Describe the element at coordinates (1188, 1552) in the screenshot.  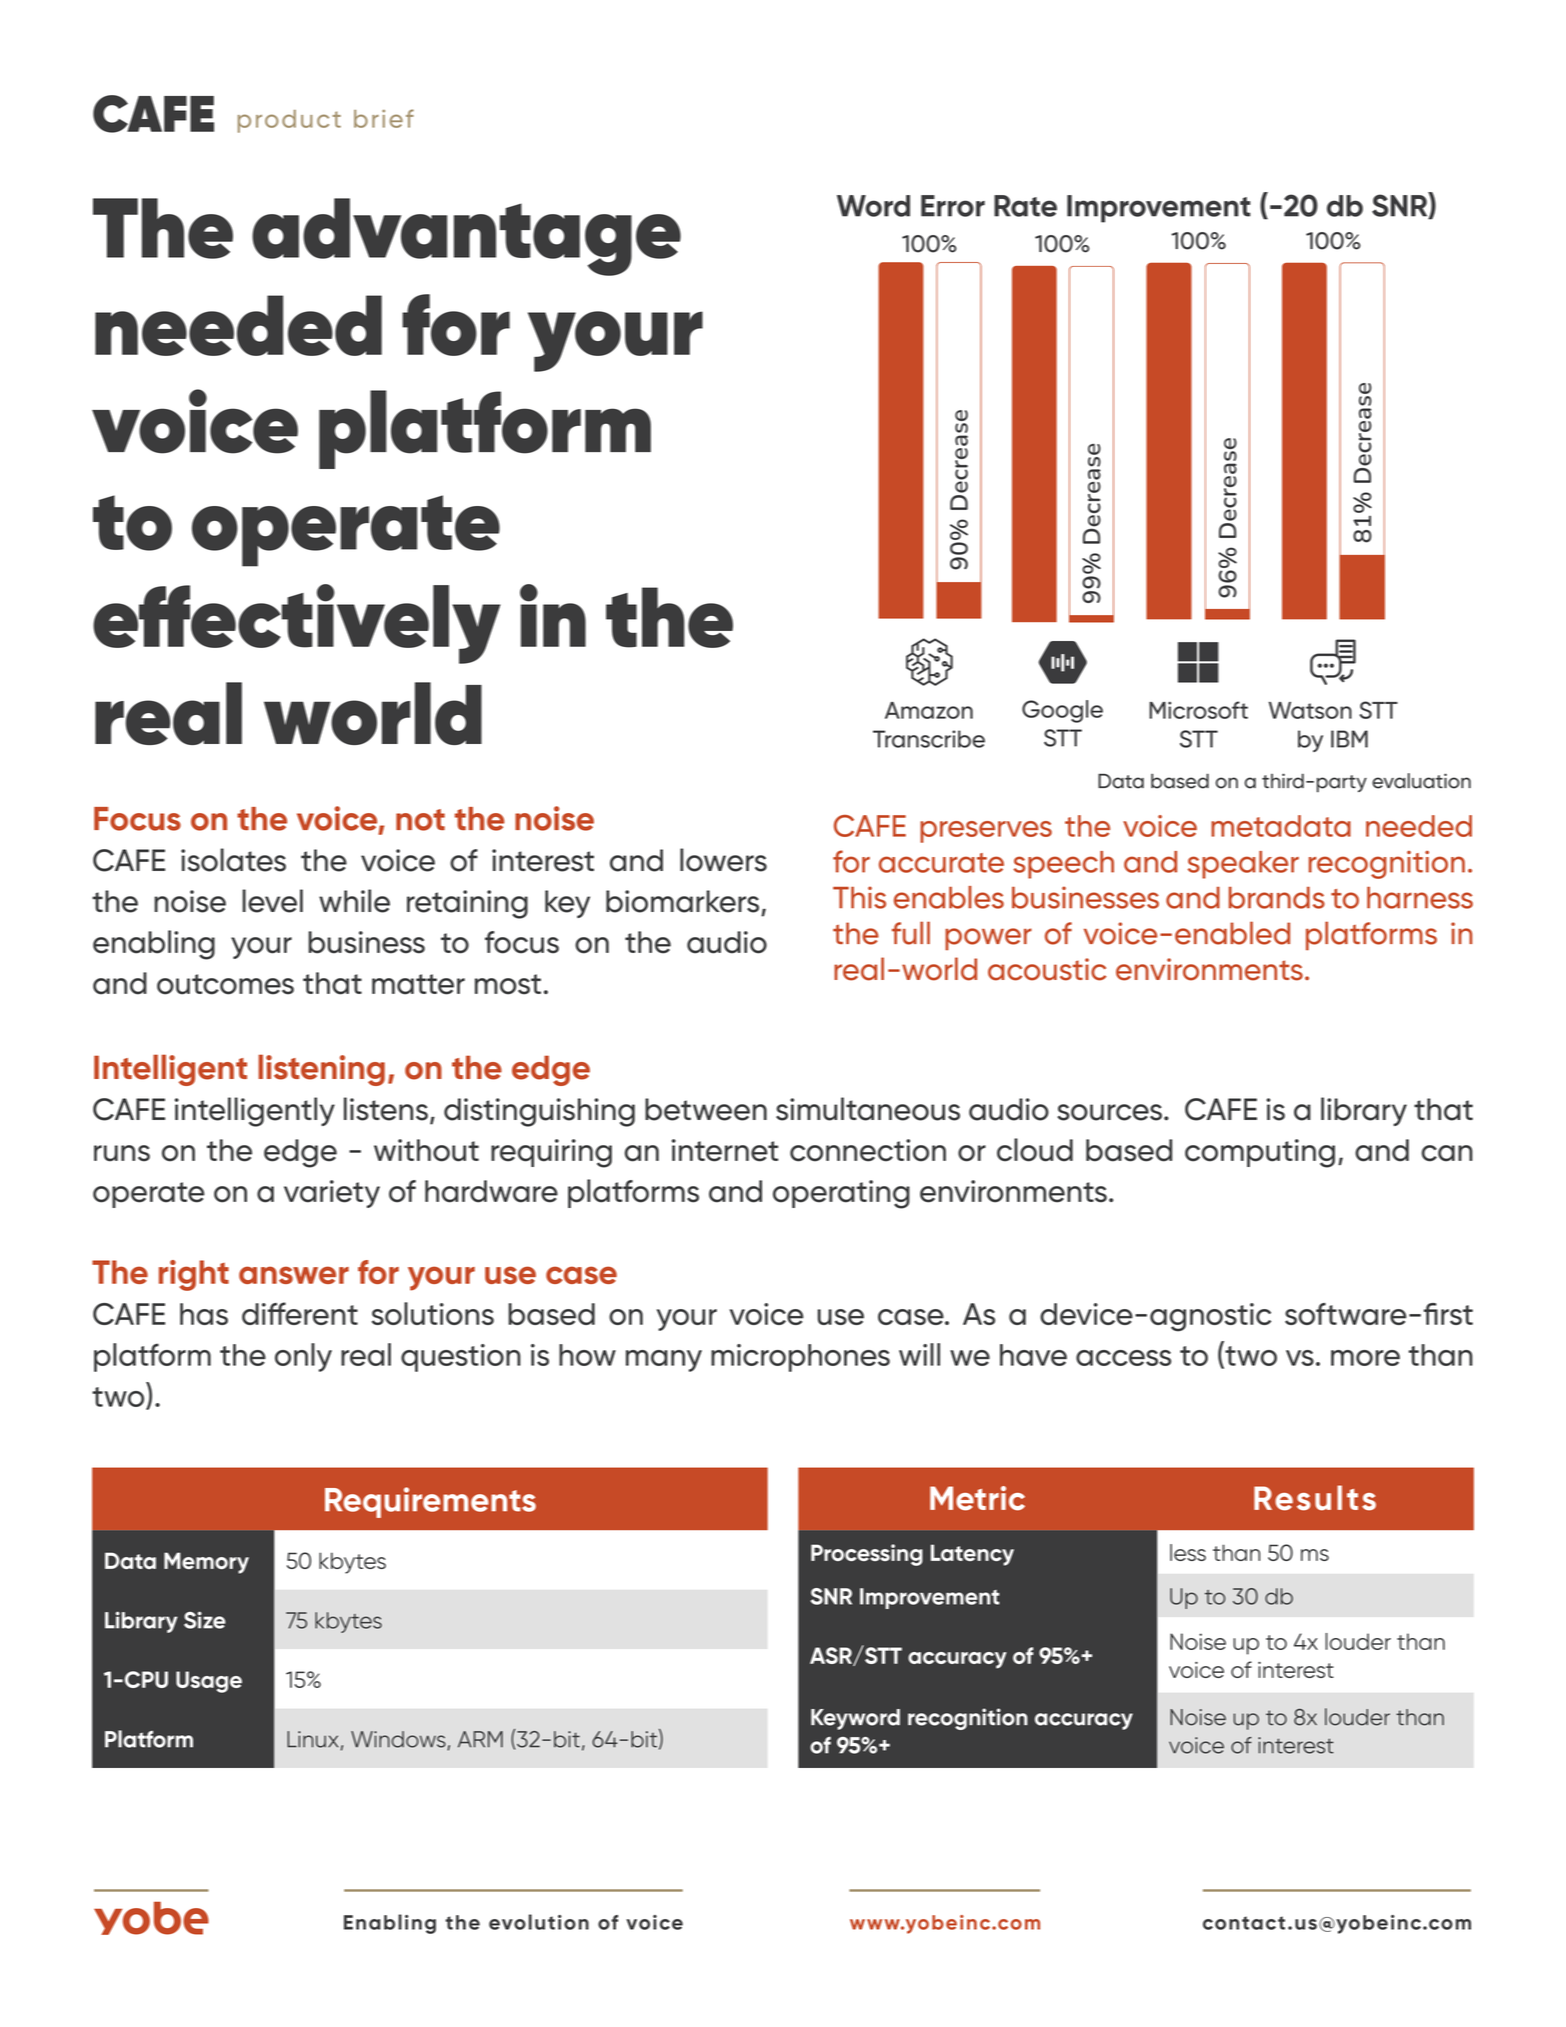
I see `less` at that location.
